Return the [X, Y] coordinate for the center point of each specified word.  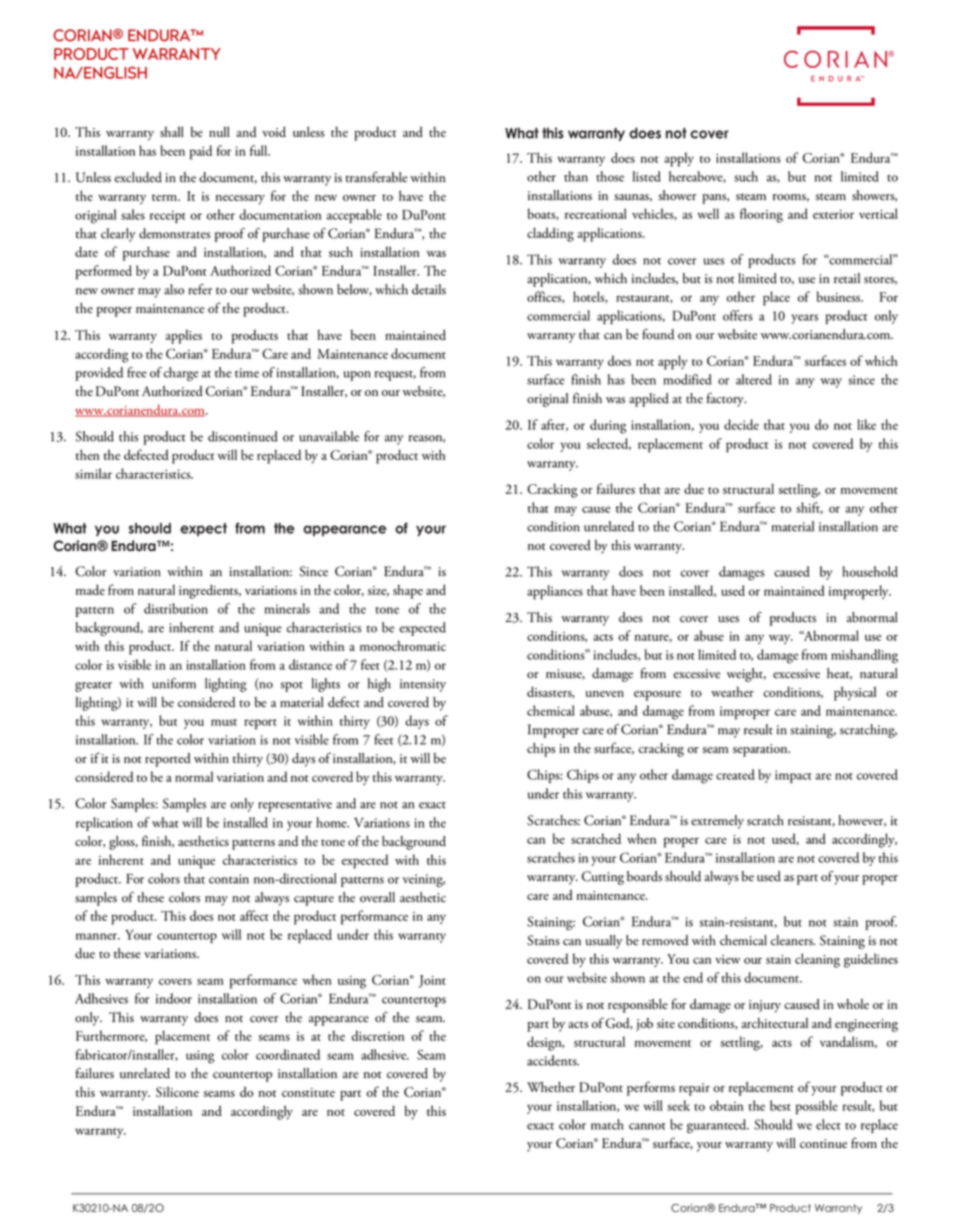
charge [181, 374]
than [576, 176]
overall [377, 897]
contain [229, 879]
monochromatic [403, 646]
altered [754, 379]
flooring [761, 215]
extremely [717, 822]
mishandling [864, 656]
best [780, 1105]
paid [201, 152]
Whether [551, 1087]
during [608, 426]
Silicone [177, 1091]
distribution [176, 608]
